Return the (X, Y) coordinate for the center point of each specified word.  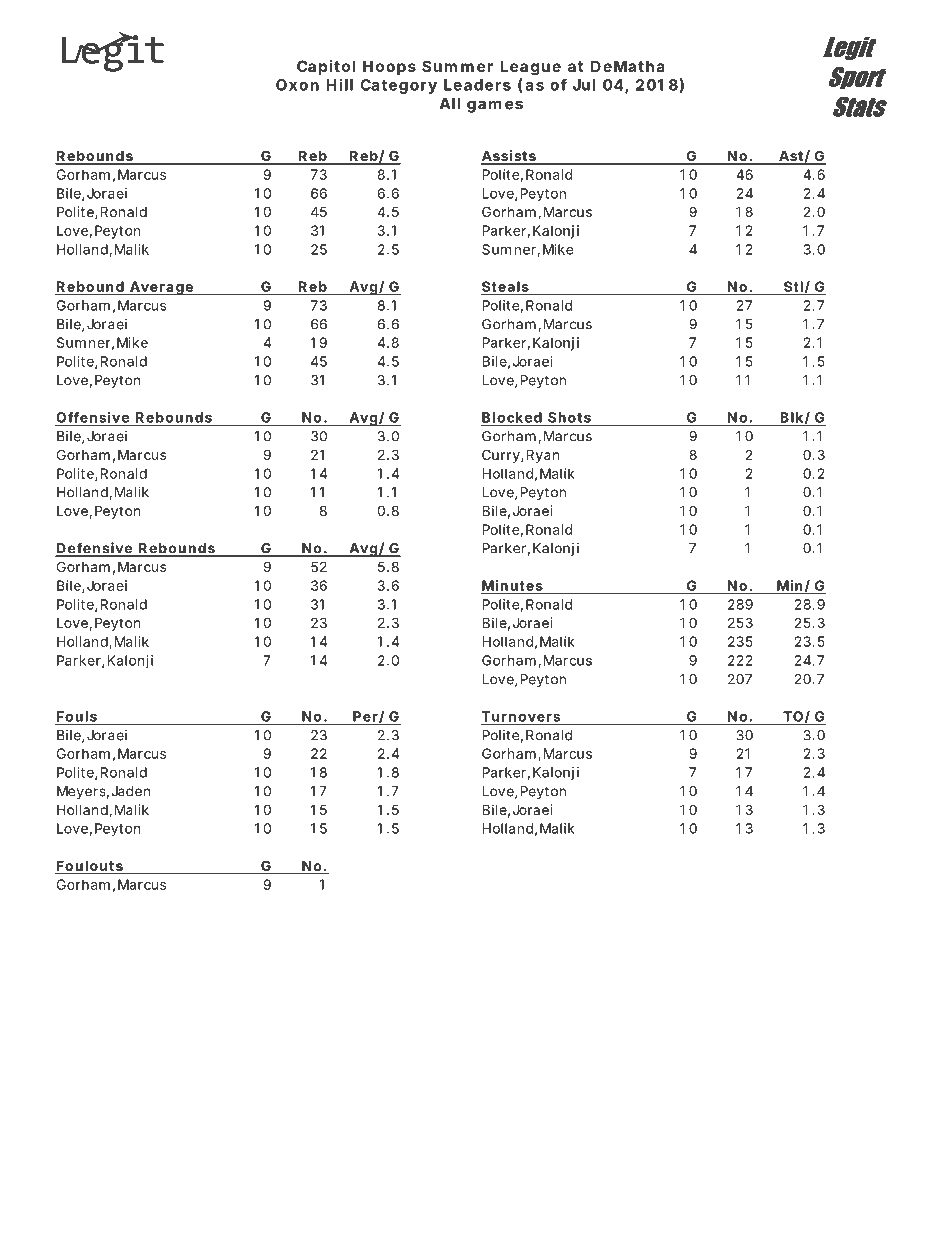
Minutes (512, 585)
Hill (339, 84)
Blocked (512, 417)
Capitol (326, 67)
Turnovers (521, 717)
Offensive (92, 417)
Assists (509, 157)
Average (161, 288)
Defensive (94, 549)
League (530, 68)
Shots (569, 417)
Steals (505, 286)
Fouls (77, 717)
